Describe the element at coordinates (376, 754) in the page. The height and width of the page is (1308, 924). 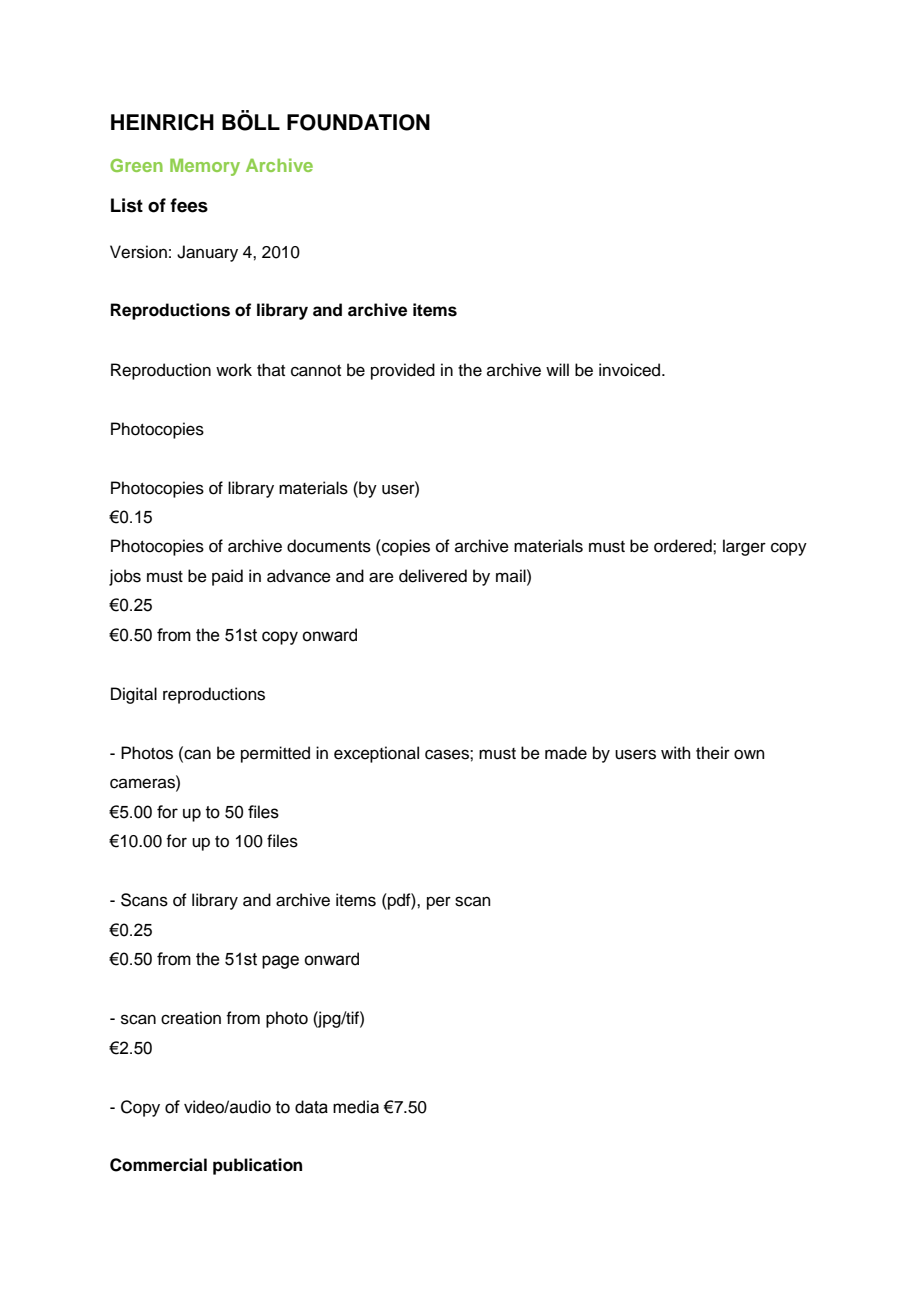
I see `exceptional` at that location.
